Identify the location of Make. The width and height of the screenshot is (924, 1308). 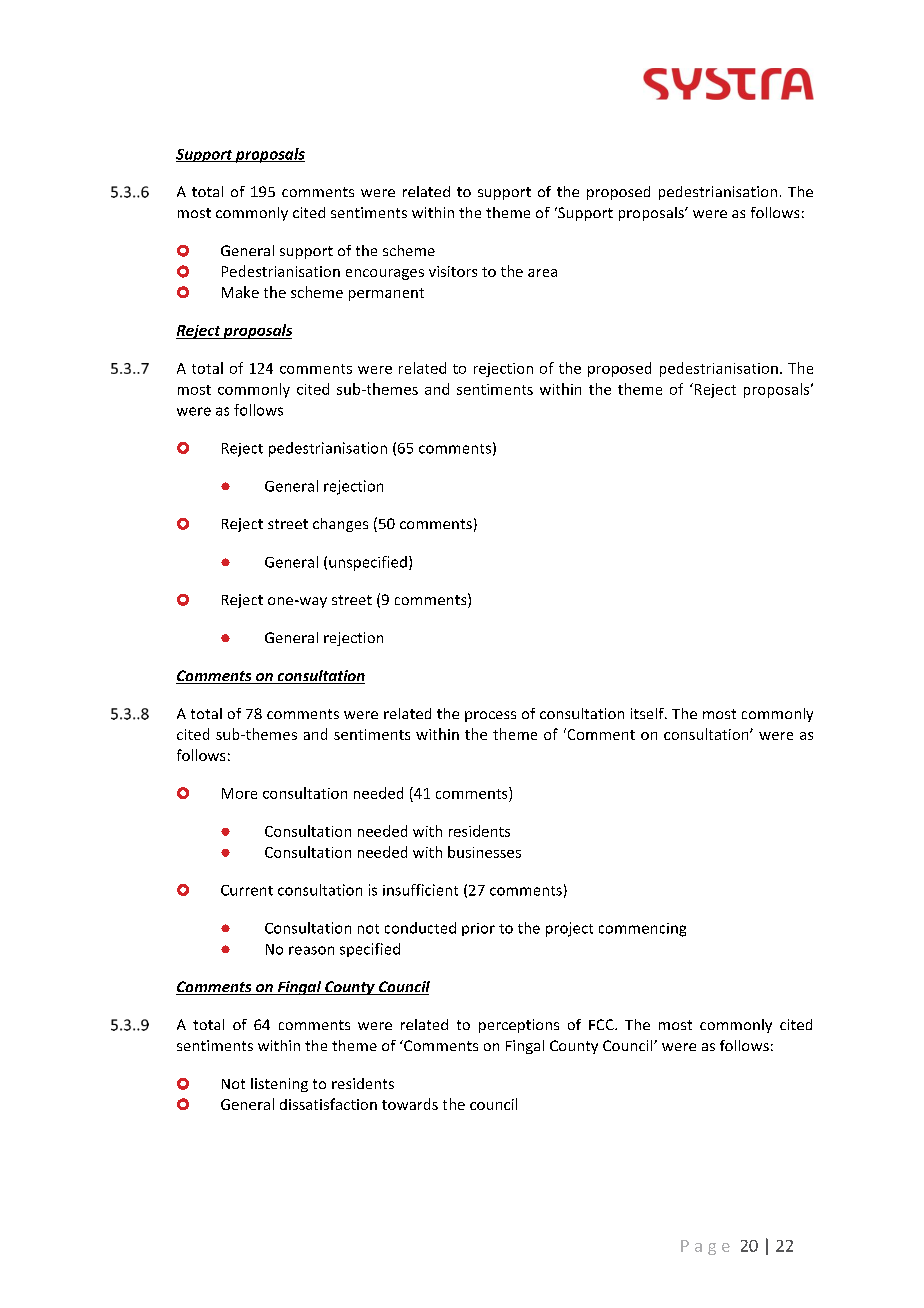
(240, 292).
